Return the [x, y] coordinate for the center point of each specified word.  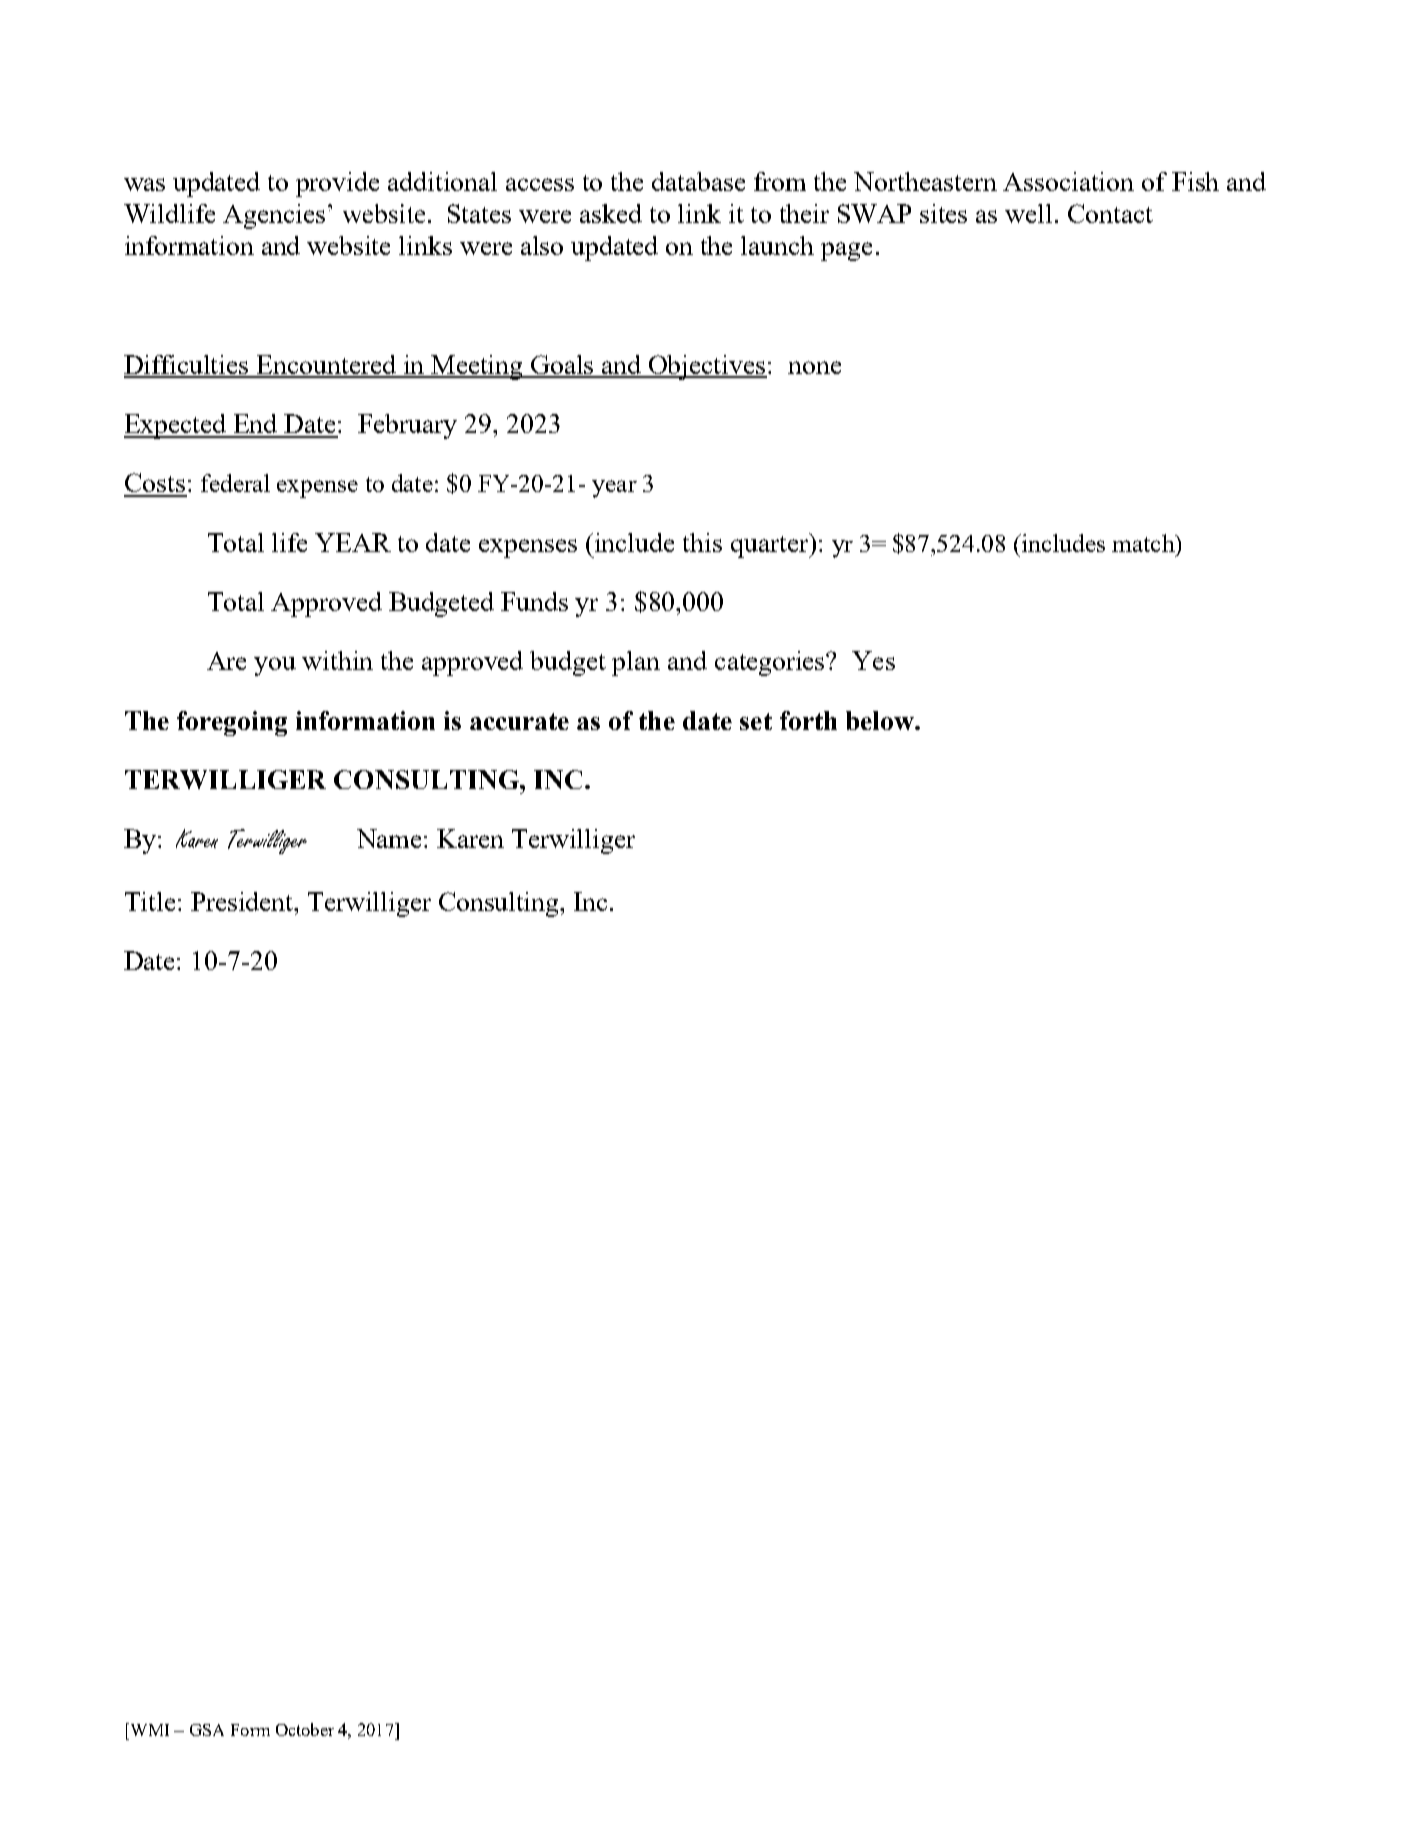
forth [808, 720]
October [305, 1729]
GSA [207, 1730]
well [1028, 213]
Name [391, 838]
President [243, 901]
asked [611, 213]
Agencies [274, 216]
